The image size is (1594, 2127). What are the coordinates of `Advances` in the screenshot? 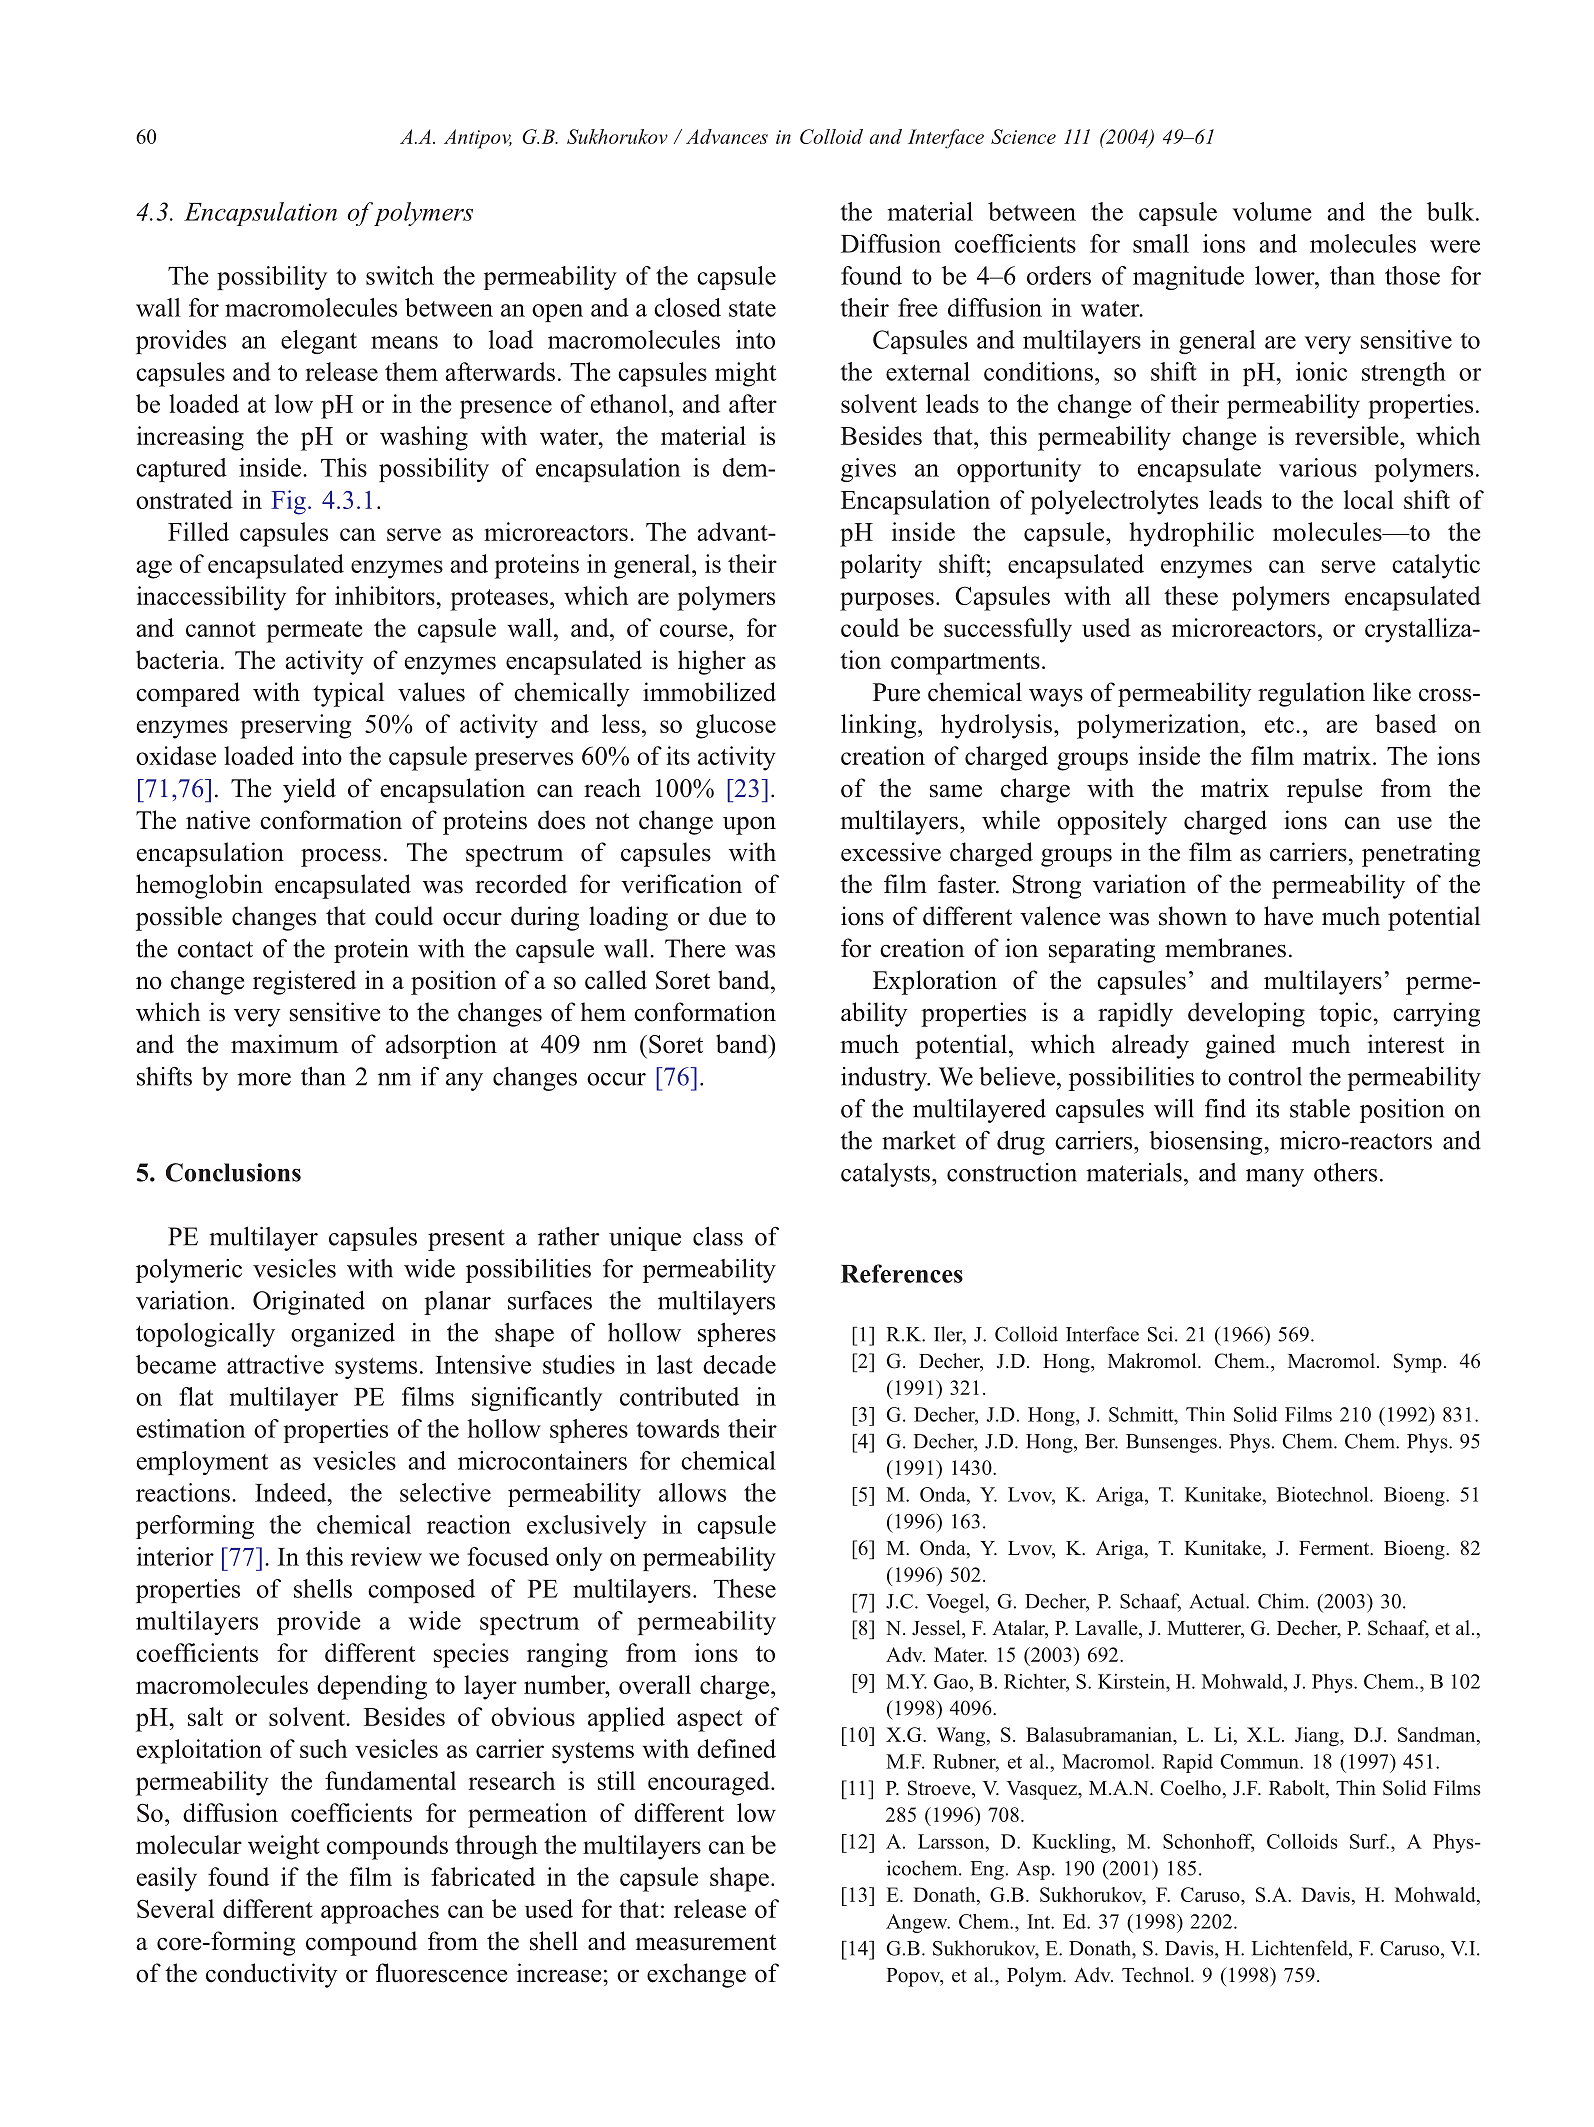 It's located at (727, 136).
